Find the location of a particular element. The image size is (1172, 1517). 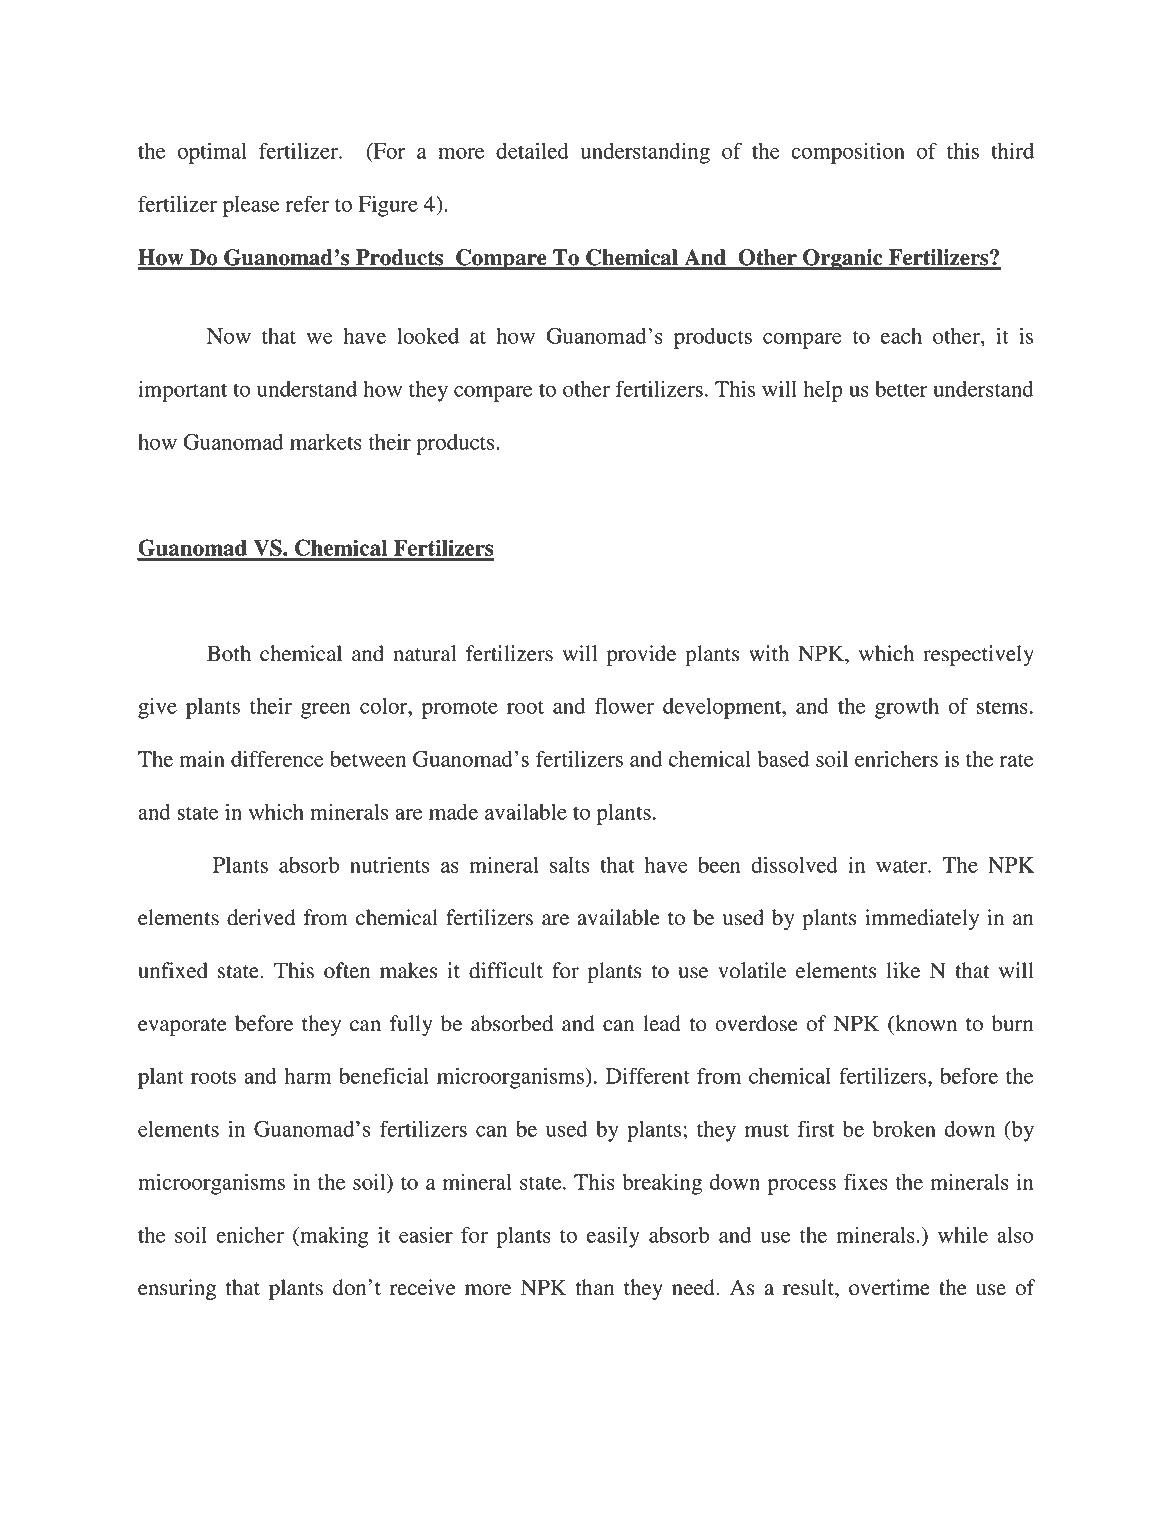

derived is located at coordinates (261, 917).
